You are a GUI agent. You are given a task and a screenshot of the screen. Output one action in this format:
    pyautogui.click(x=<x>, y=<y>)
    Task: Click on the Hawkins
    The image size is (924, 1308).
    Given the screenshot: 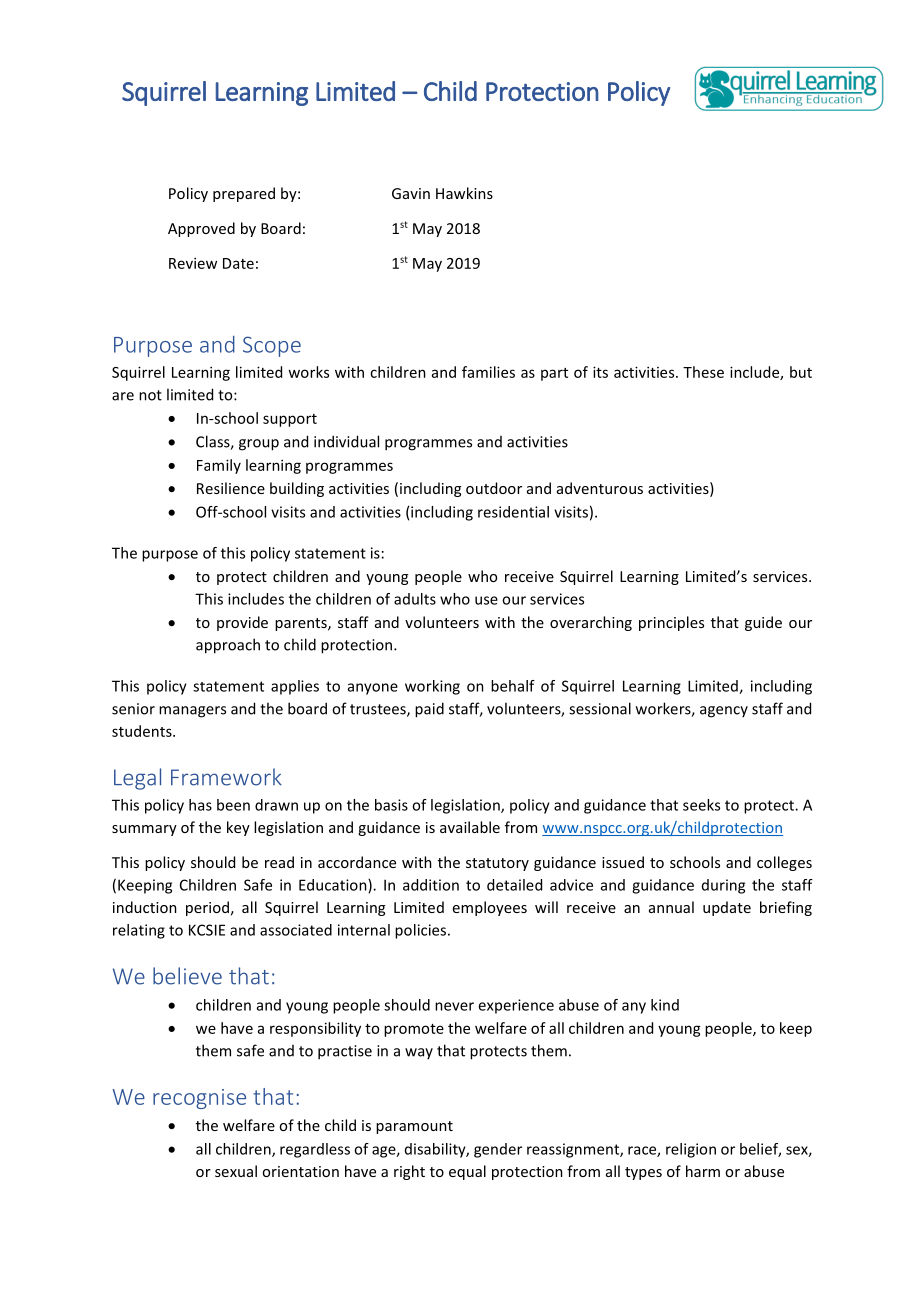 What is the action you would take?
    pyautogui.click(x=464, y=193)
